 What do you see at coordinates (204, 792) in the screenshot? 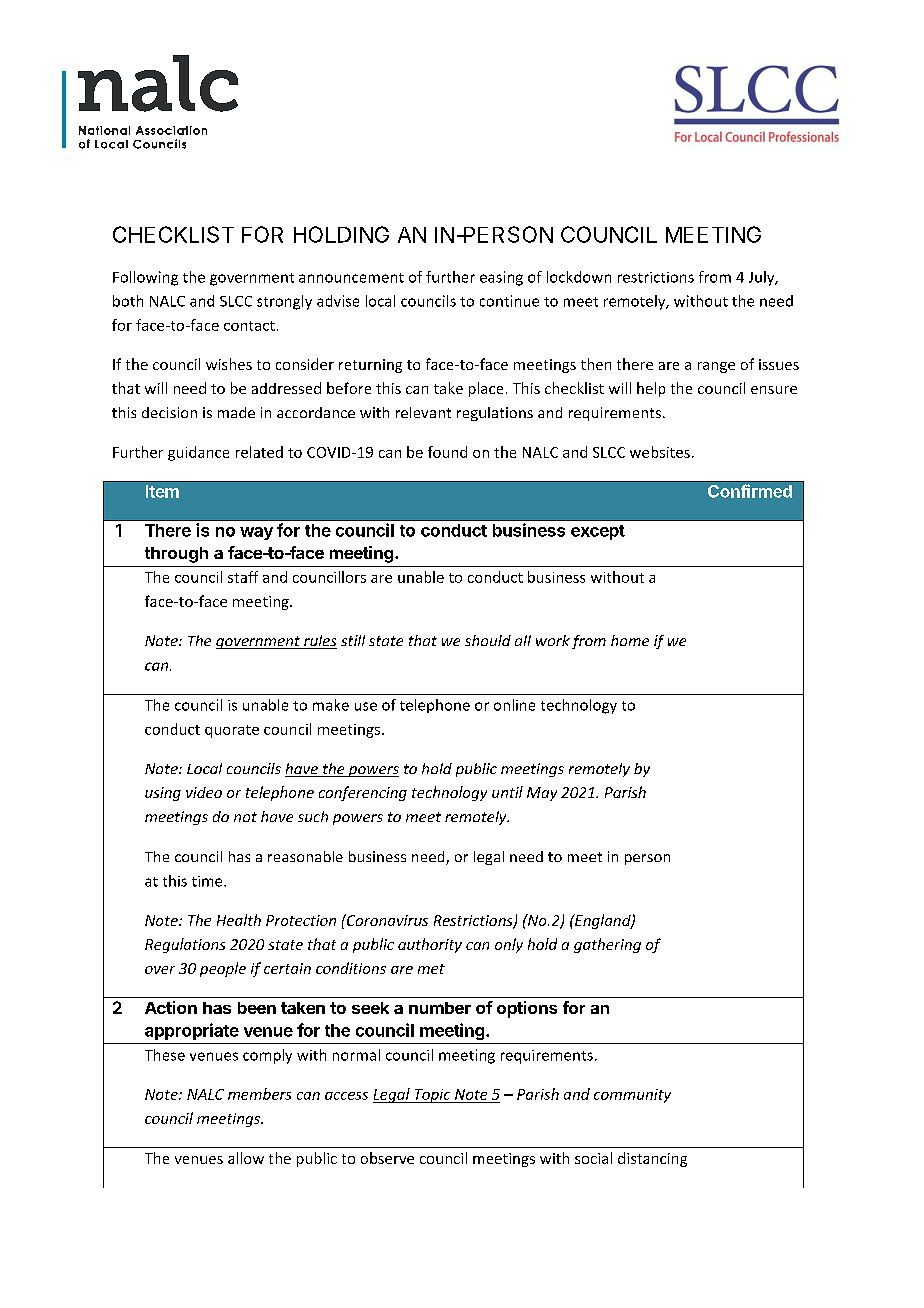
I see `video` at bounding box center [204, 792].
